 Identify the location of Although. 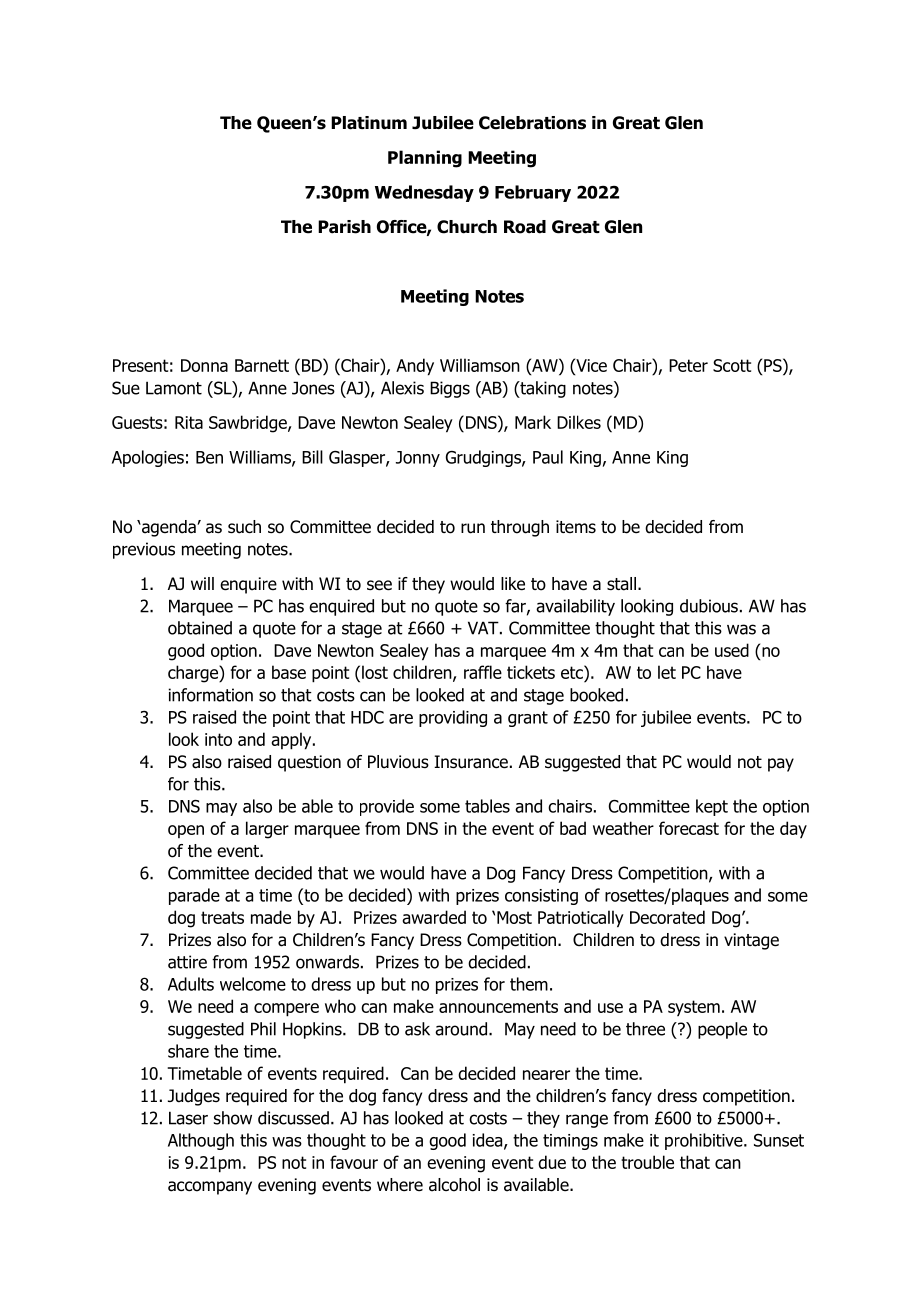
(201, 1141).
